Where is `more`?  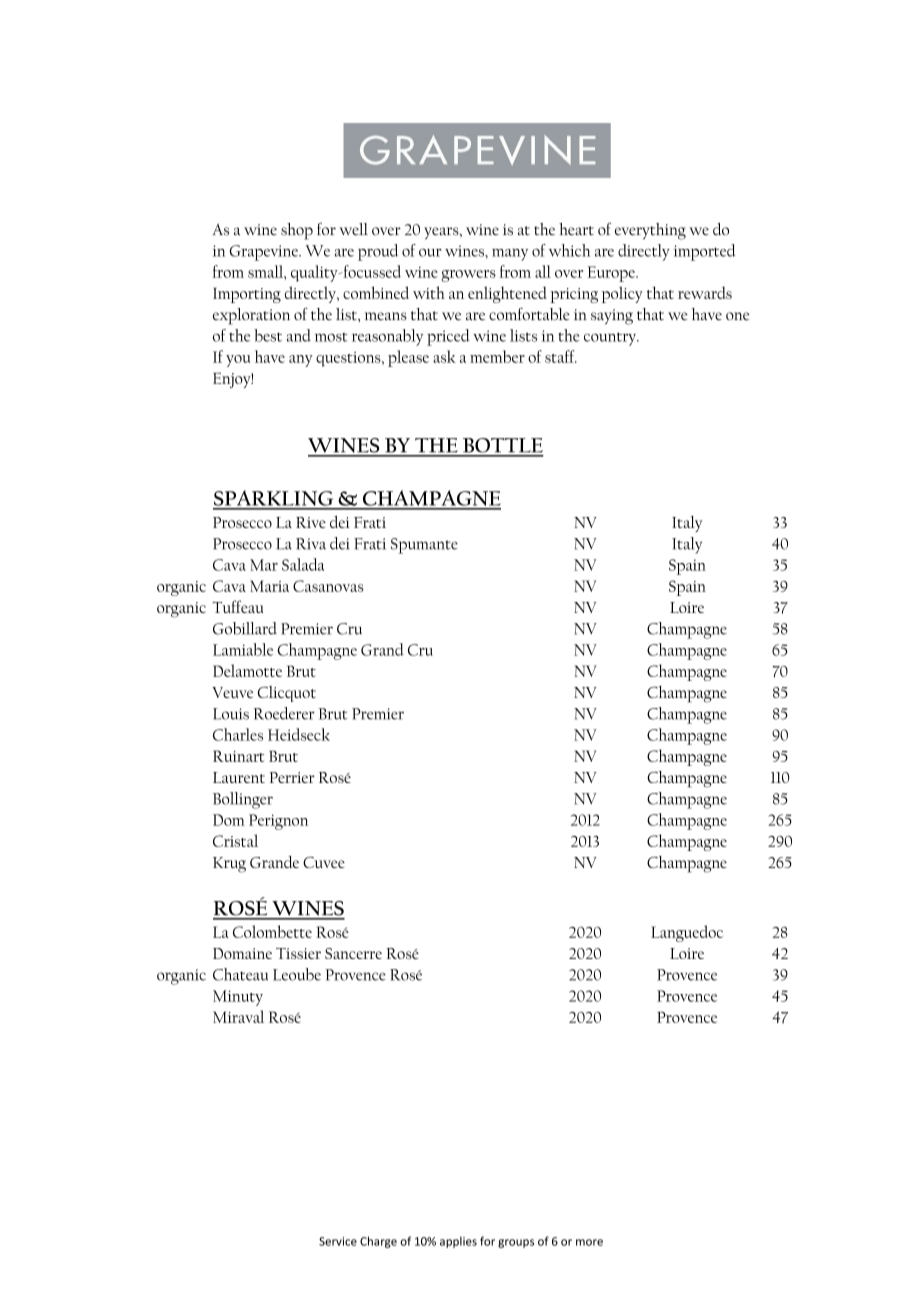
more is located at coordinates (589, 1242).
